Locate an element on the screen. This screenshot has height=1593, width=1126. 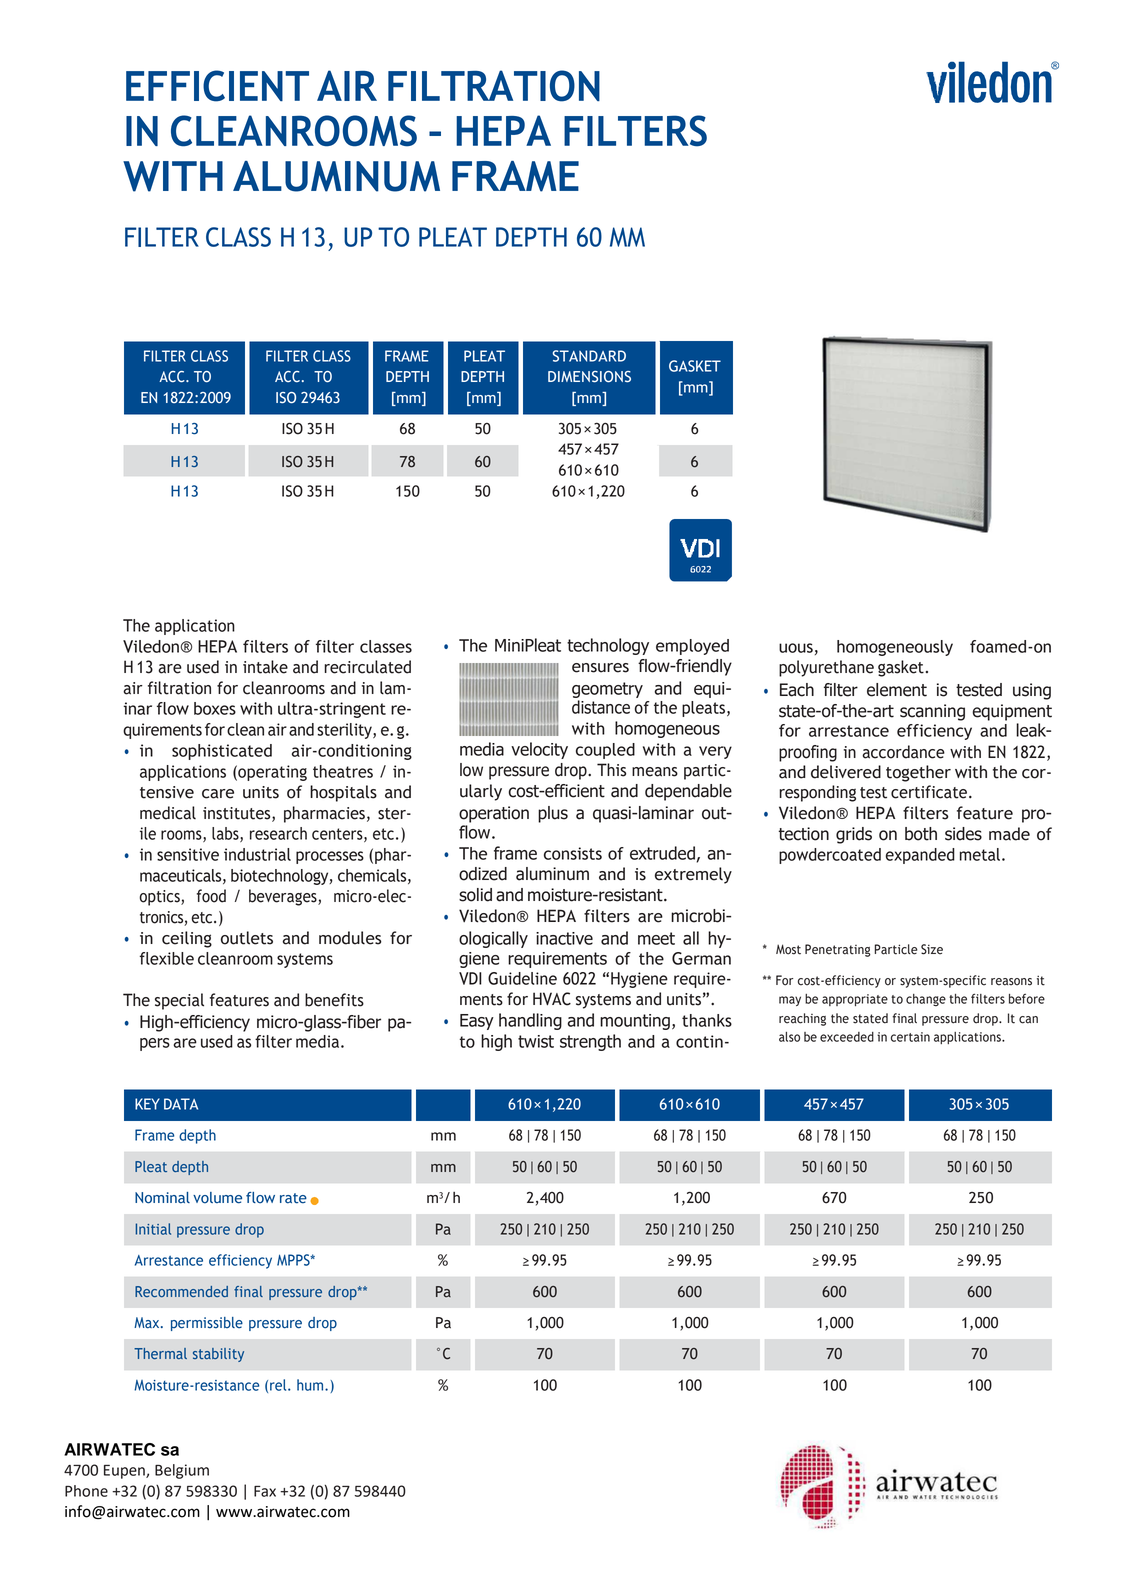
STANDARD is located at coordinates (589, 356).
